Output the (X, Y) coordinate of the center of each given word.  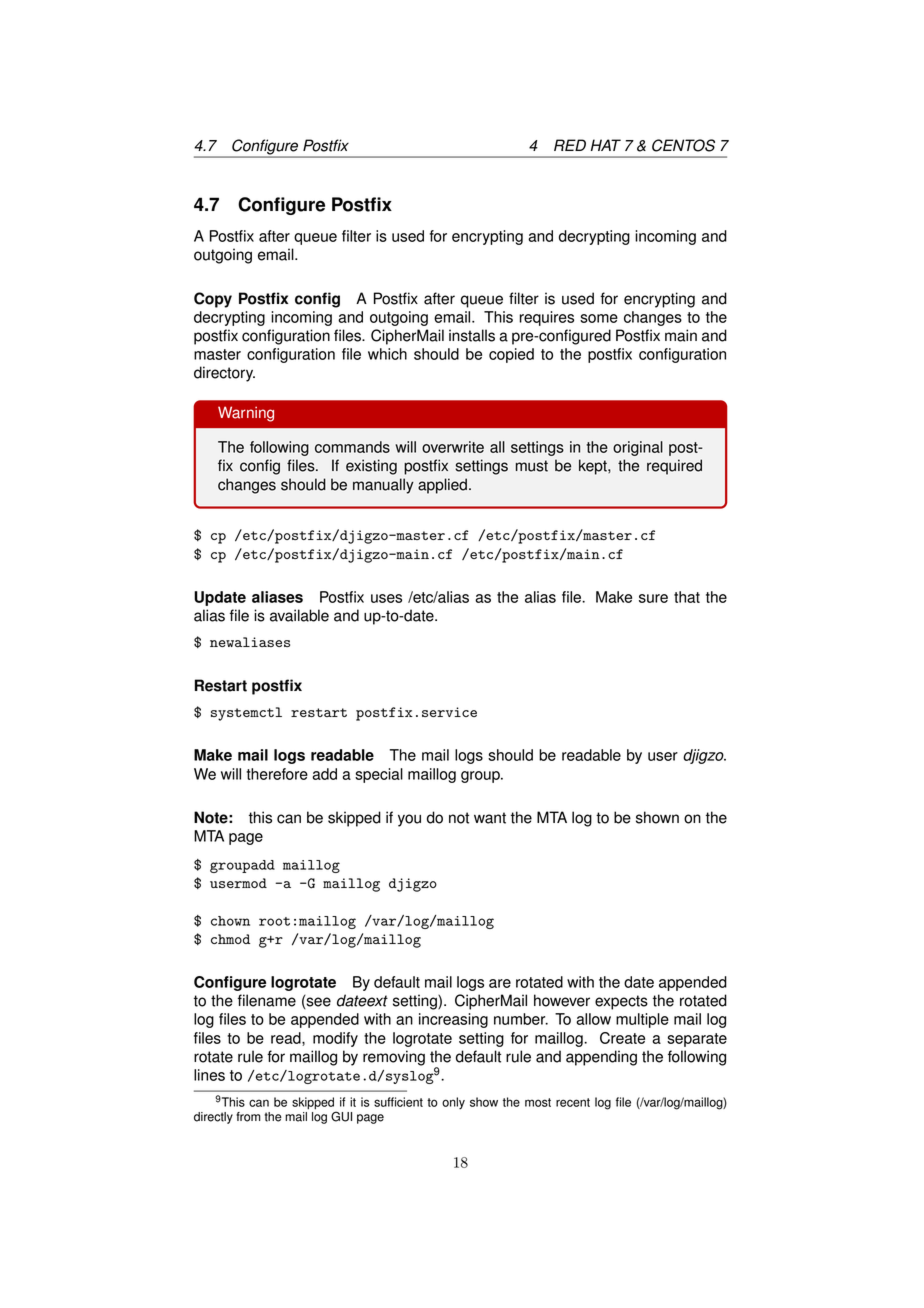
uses (386, 598)
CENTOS (683, 145)
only (453, 1103)
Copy (213, 300)
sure (653, 598)
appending (601, 1058)
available (299, 615)
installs (472, 335)
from (248, 1117)
